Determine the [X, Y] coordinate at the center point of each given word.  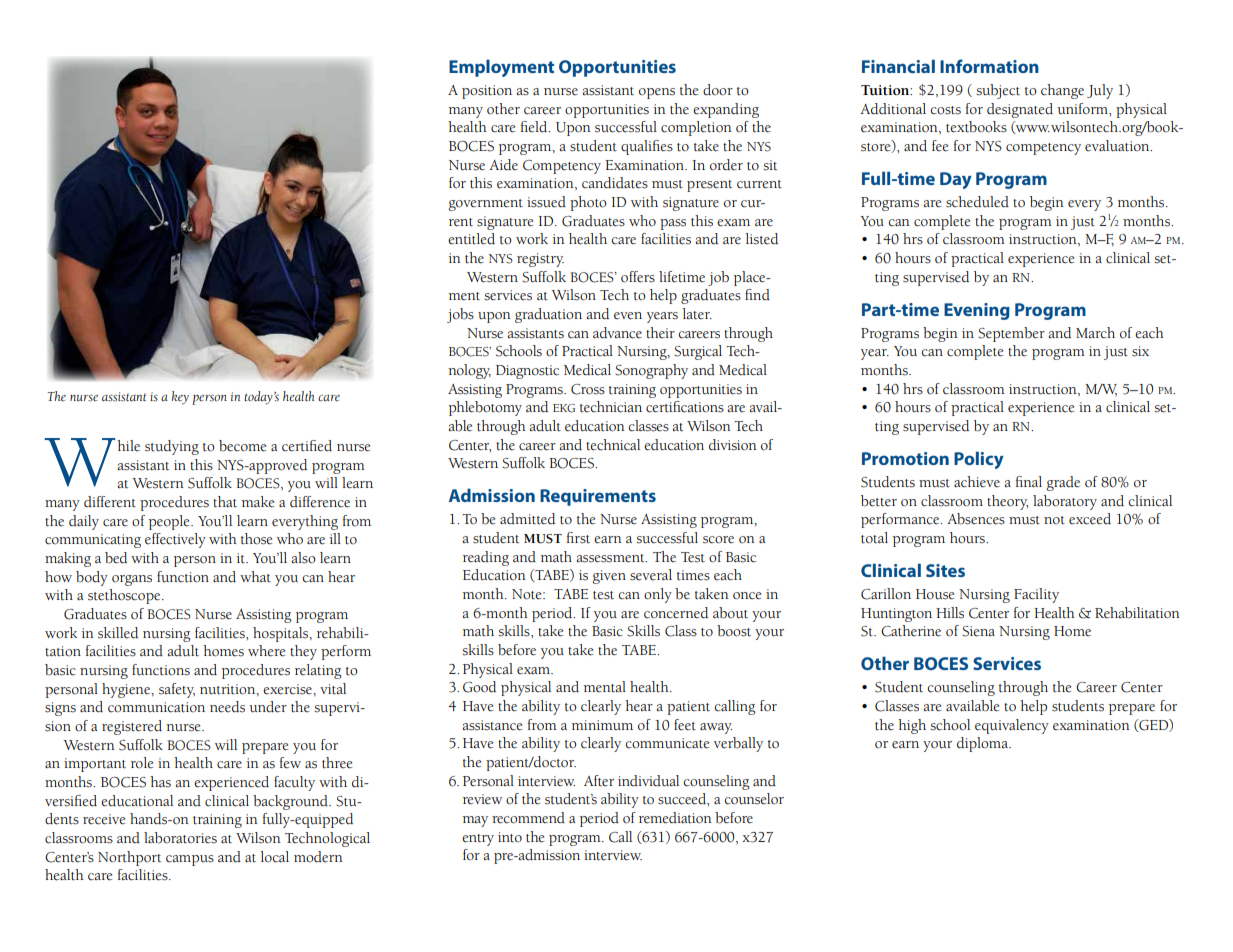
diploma [983, 744]
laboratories [180, 838]
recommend [528, 818]
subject [998, 91]
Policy [979, 460]
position [487, 92]
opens [657, 93]
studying [172, 447]
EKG [564, 408]
